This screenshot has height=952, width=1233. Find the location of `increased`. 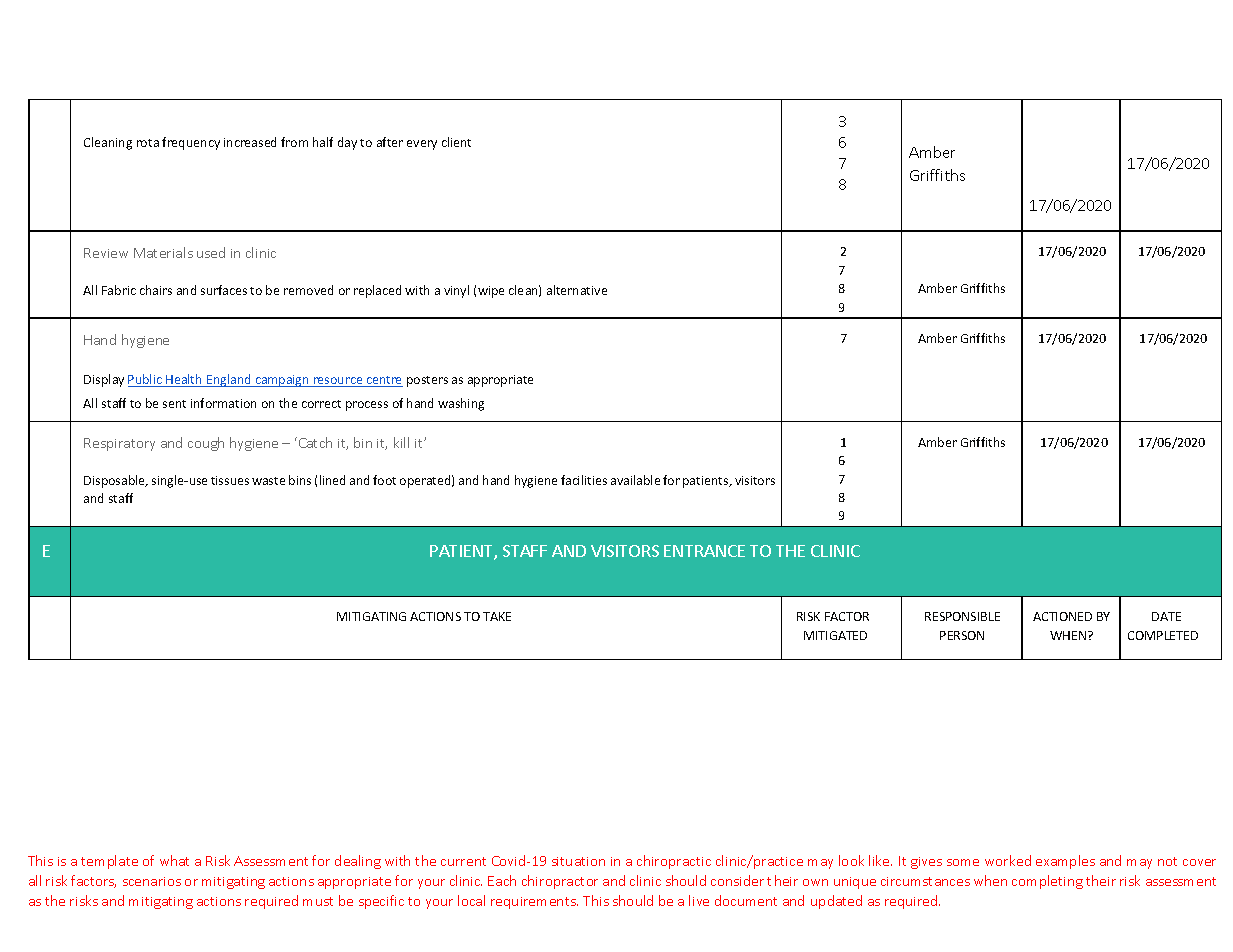

increased is located at coordinates (250, 142).
